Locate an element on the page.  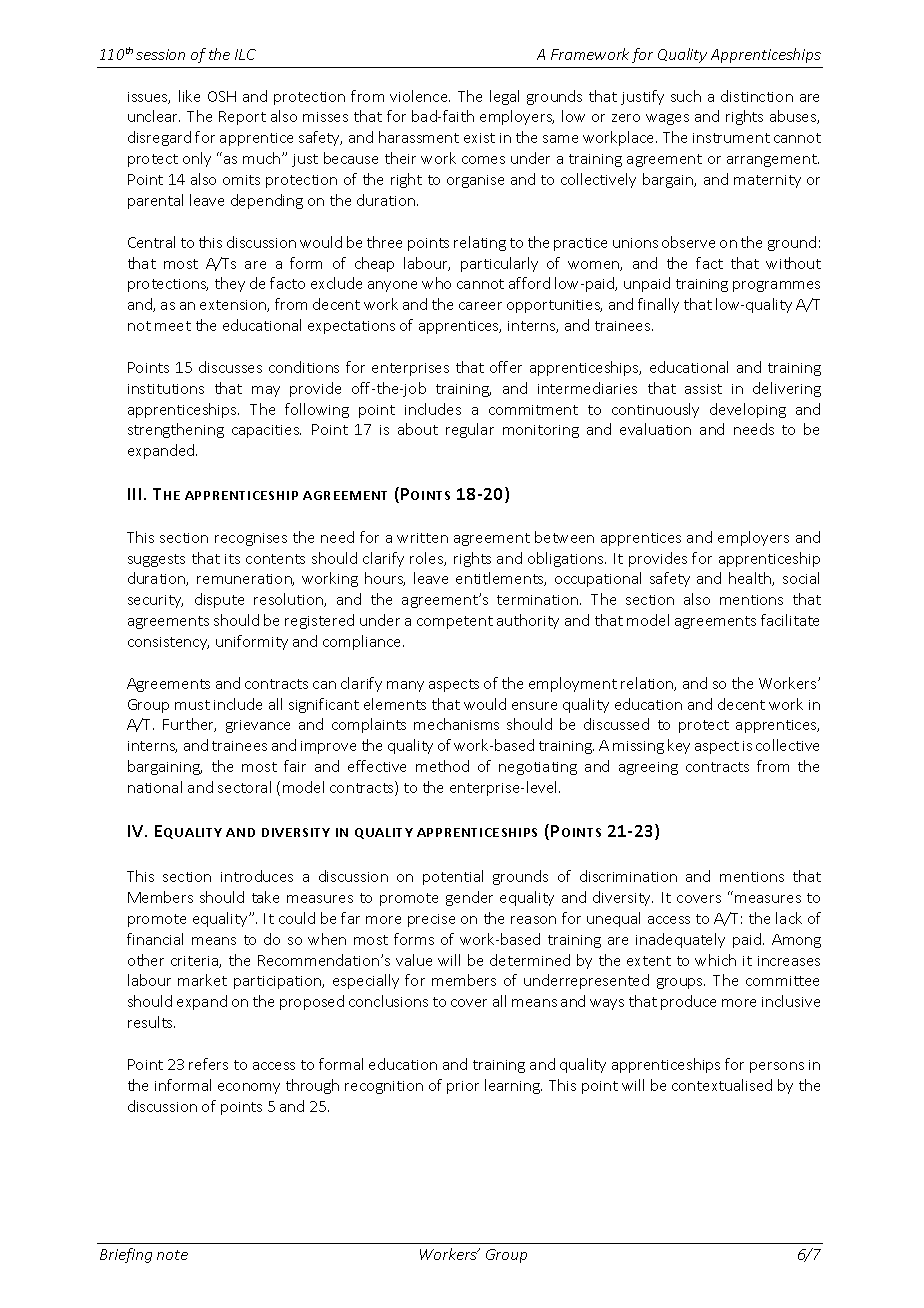
consistency is located at coordinates (168, 643).
